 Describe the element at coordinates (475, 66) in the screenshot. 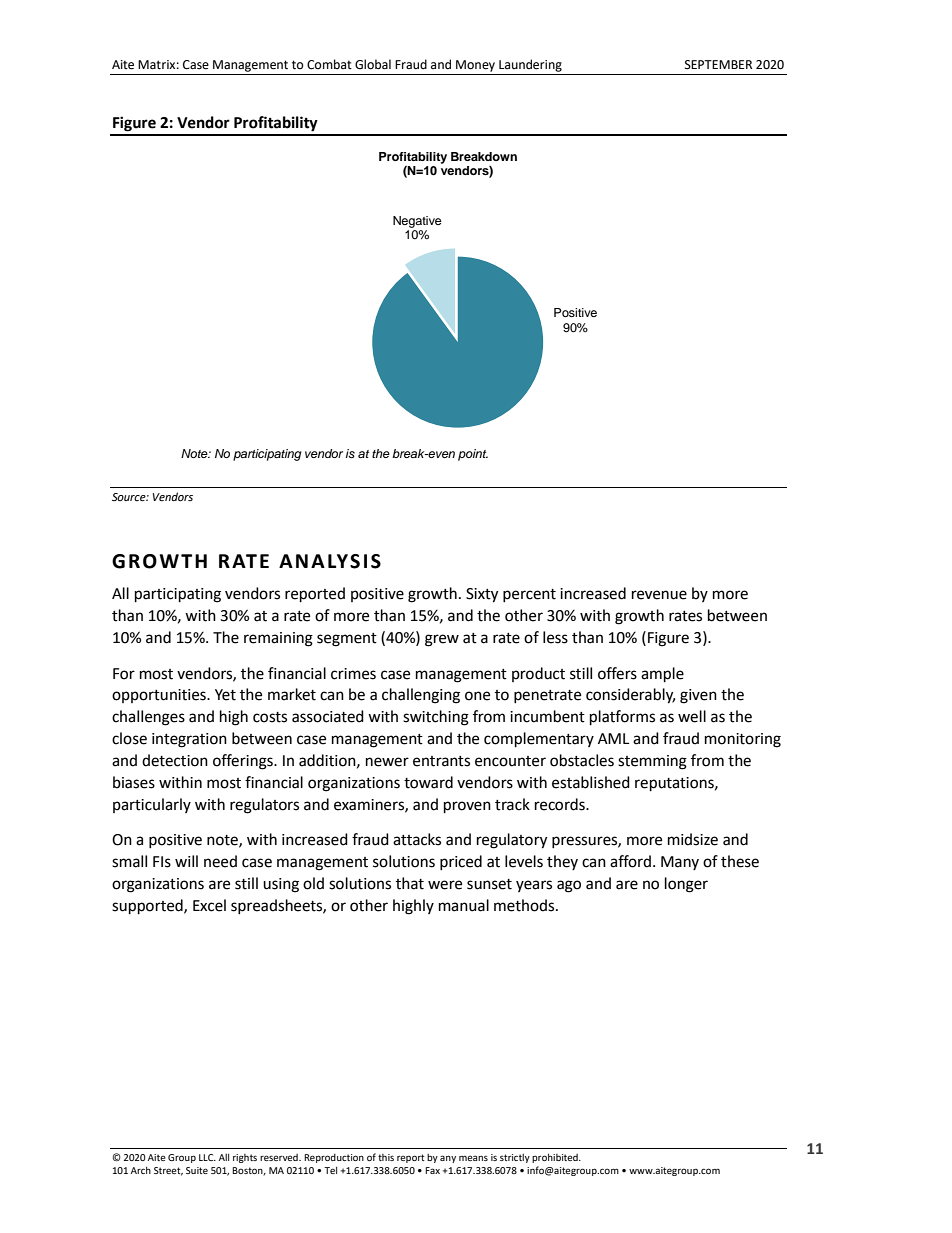

I see `Money` at that location.
